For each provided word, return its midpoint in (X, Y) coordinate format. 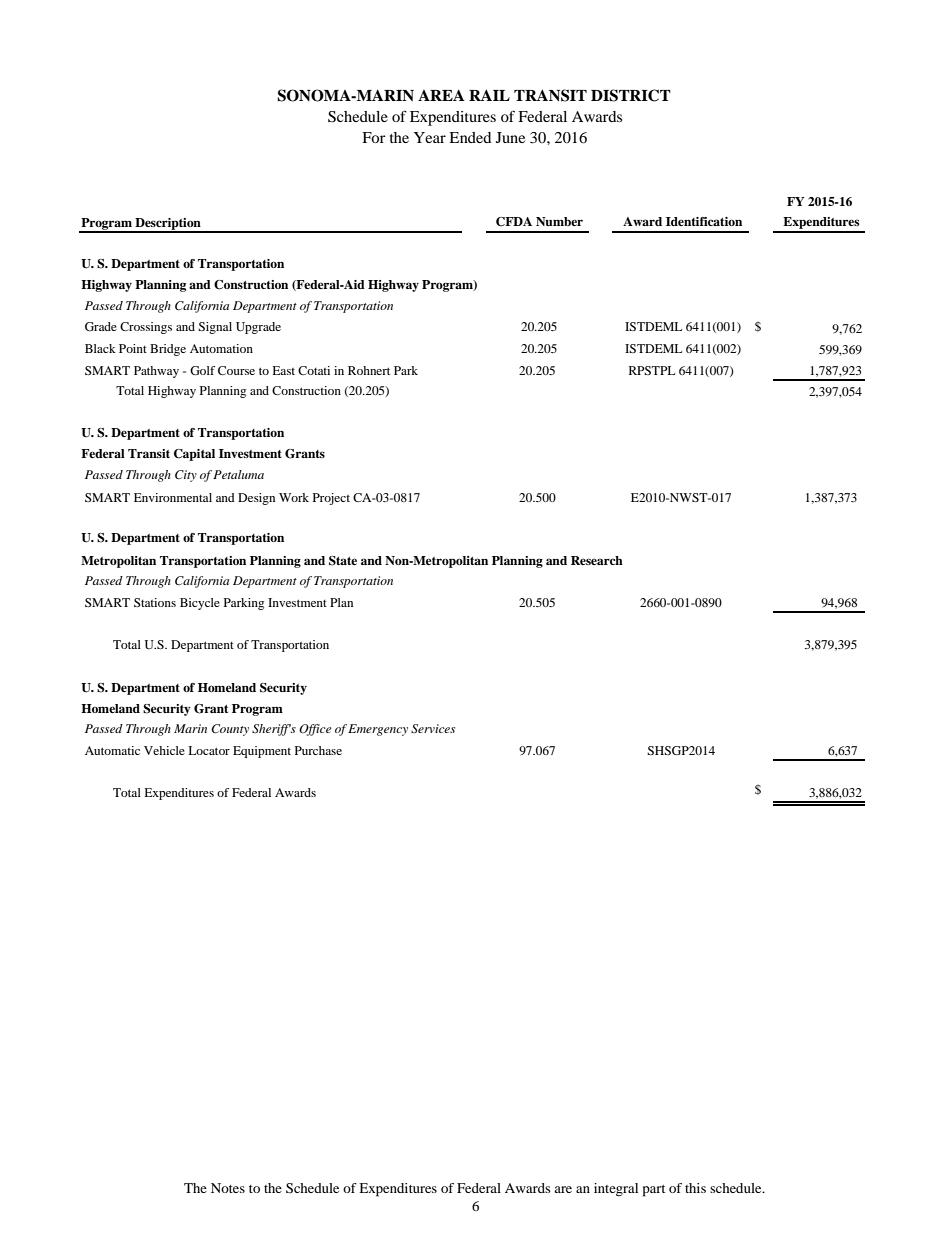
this (695, 1188)
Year (430, 137)
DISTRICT (631, 95)
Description (168, 225)
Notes (228, 1188)
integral (616, 1190)
